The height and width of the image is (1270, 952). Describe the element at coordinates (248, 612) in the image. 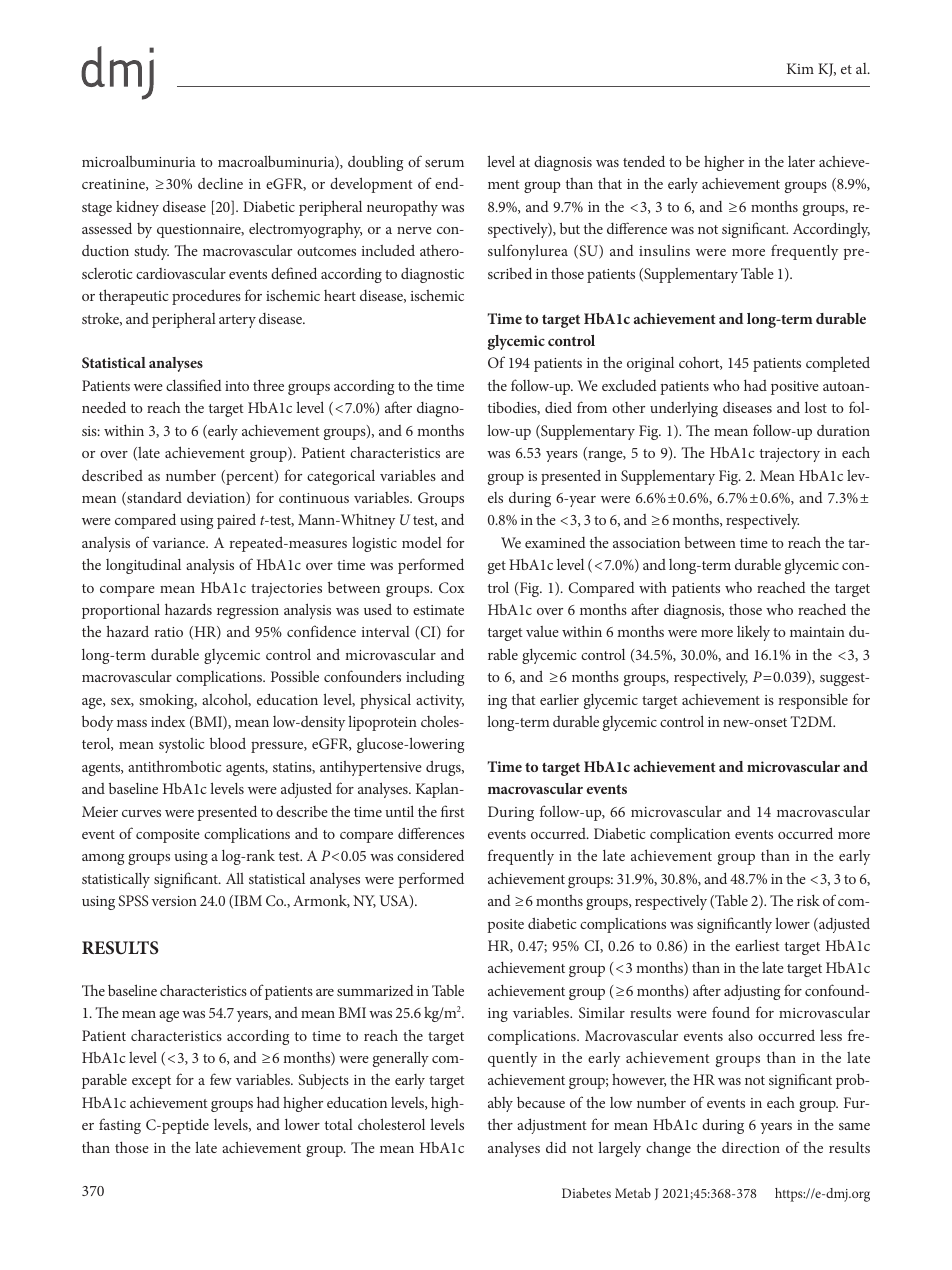

I see `regression` at that location.
